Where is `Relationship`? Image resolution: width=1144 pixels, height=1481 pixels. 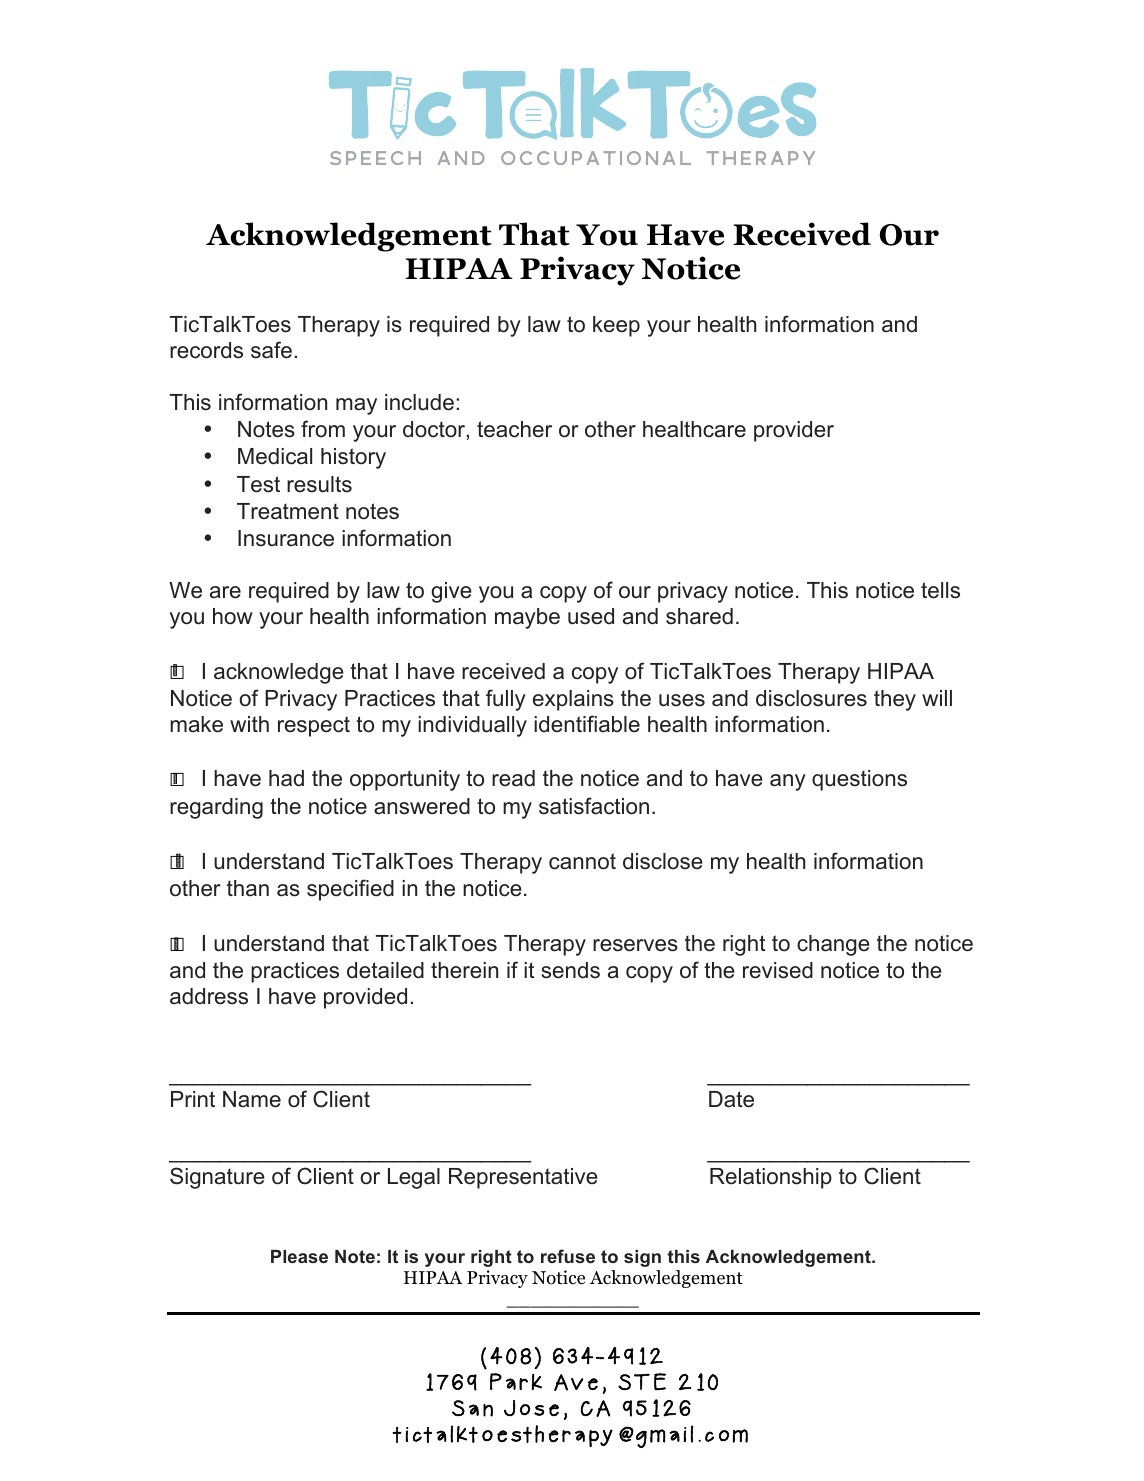 Relationship is located at coordinates (771, 1178).
